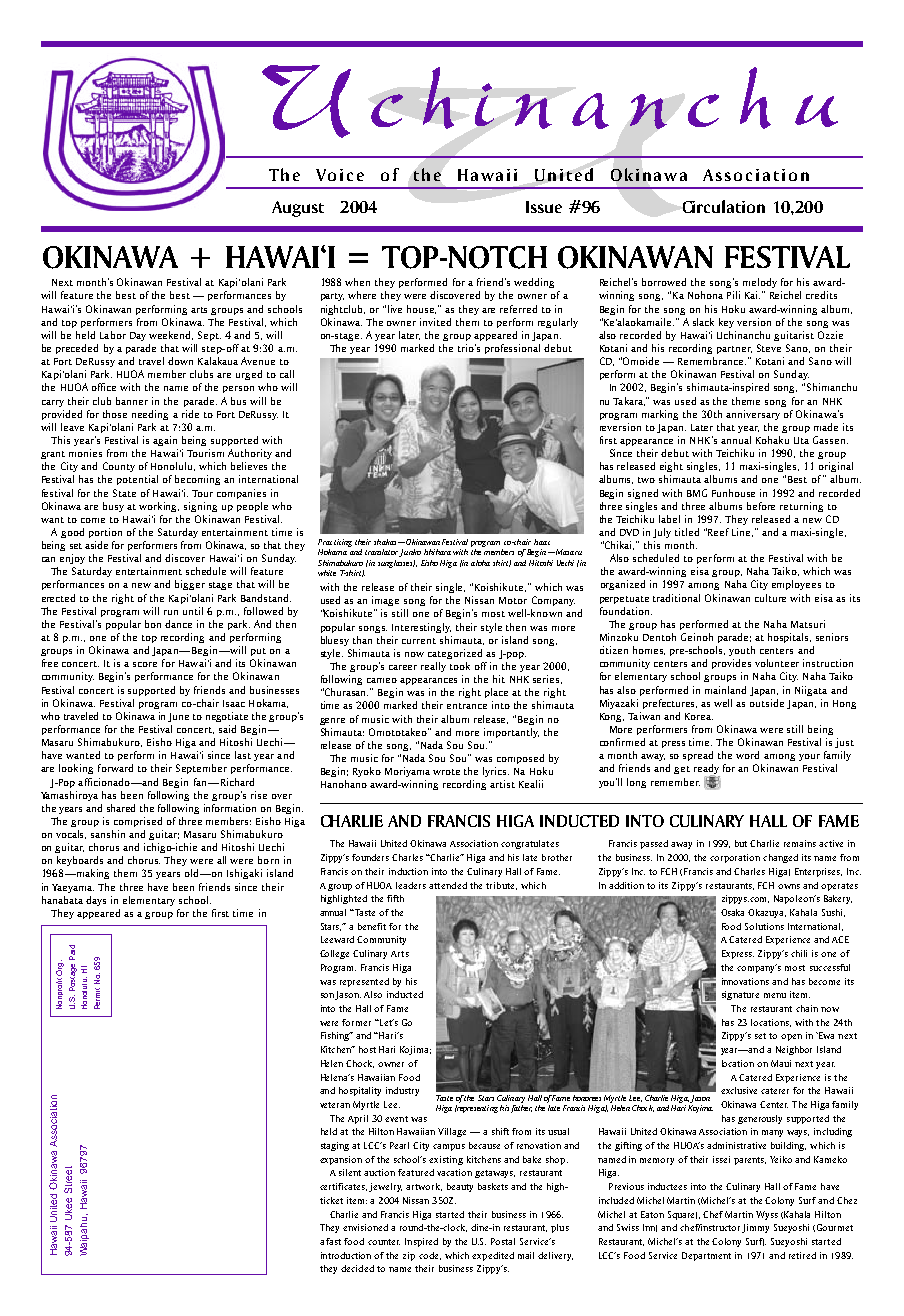 The height and width of the screenshot is (1316, 904). Describe the element at coordinates (153, 624) in the screenshot. I see `bon` at that location.
